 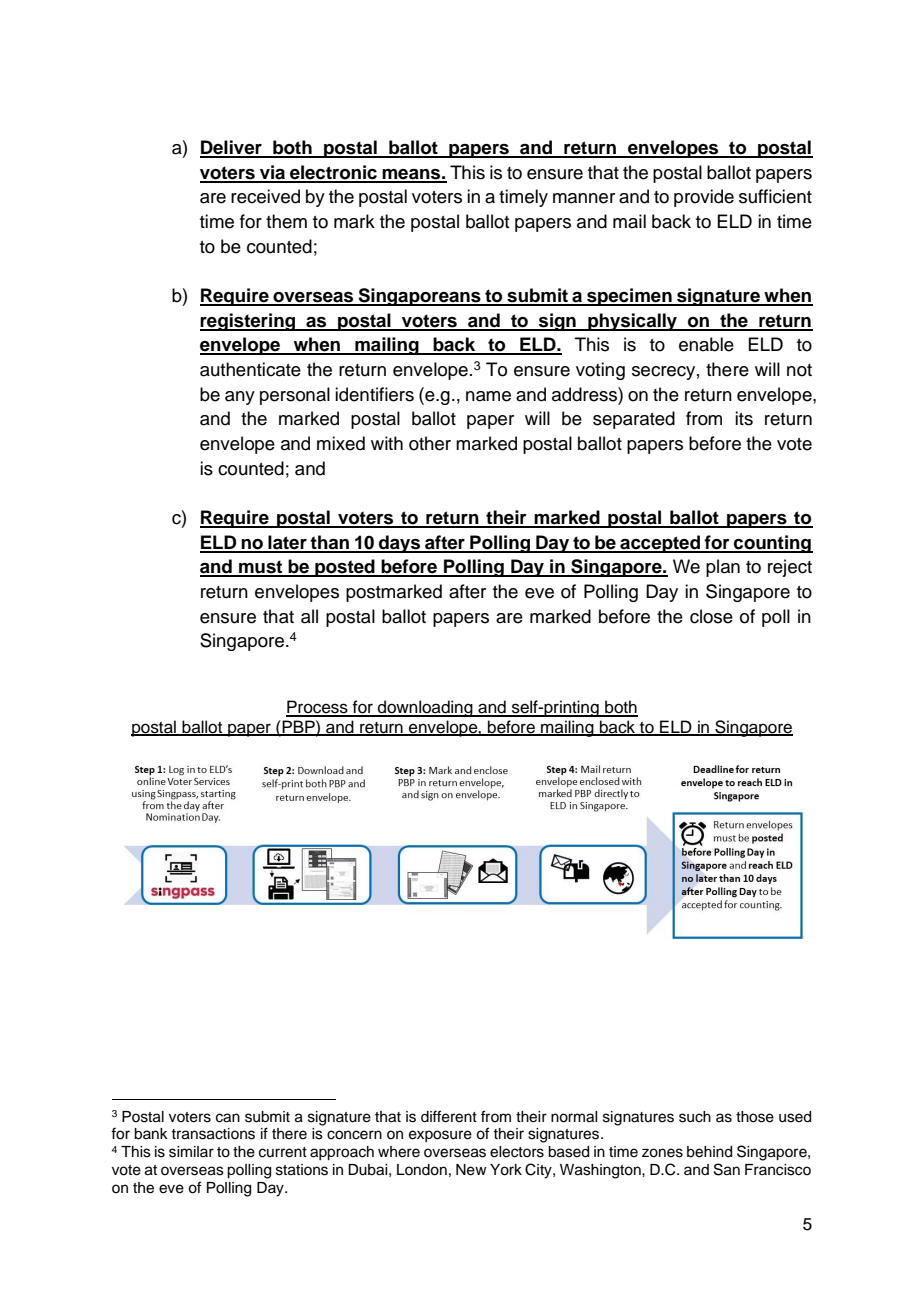 What do you see at coordinates (232, 148) in the page?
I see `Deliver` at bounding box center [232, 148].
